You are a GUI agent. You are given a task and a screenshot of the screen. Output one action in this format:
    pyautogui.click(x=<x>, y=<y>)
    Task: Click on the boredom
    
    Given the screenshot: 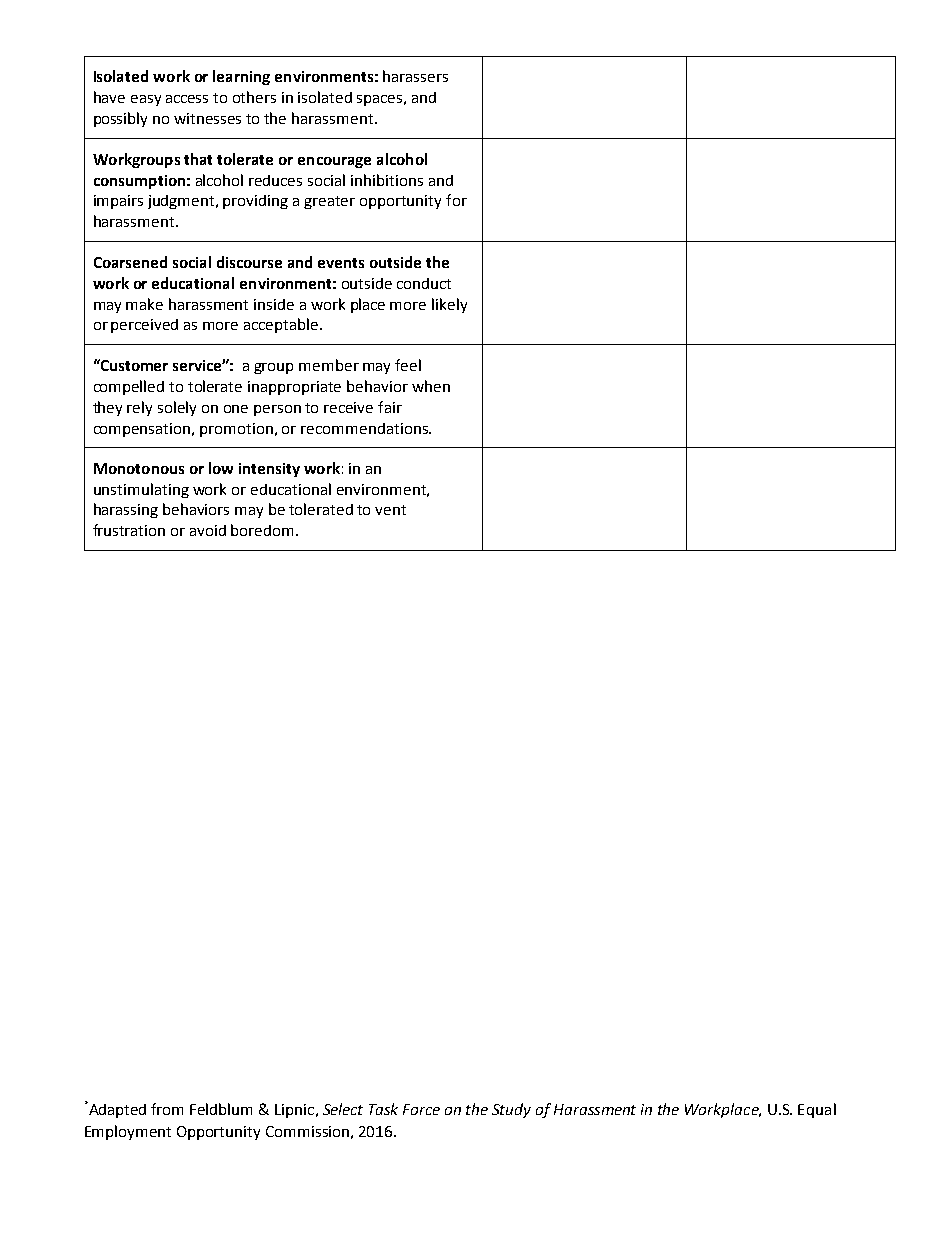 What is the action you would take?
    pyautogui.click(x=264, y=530)
